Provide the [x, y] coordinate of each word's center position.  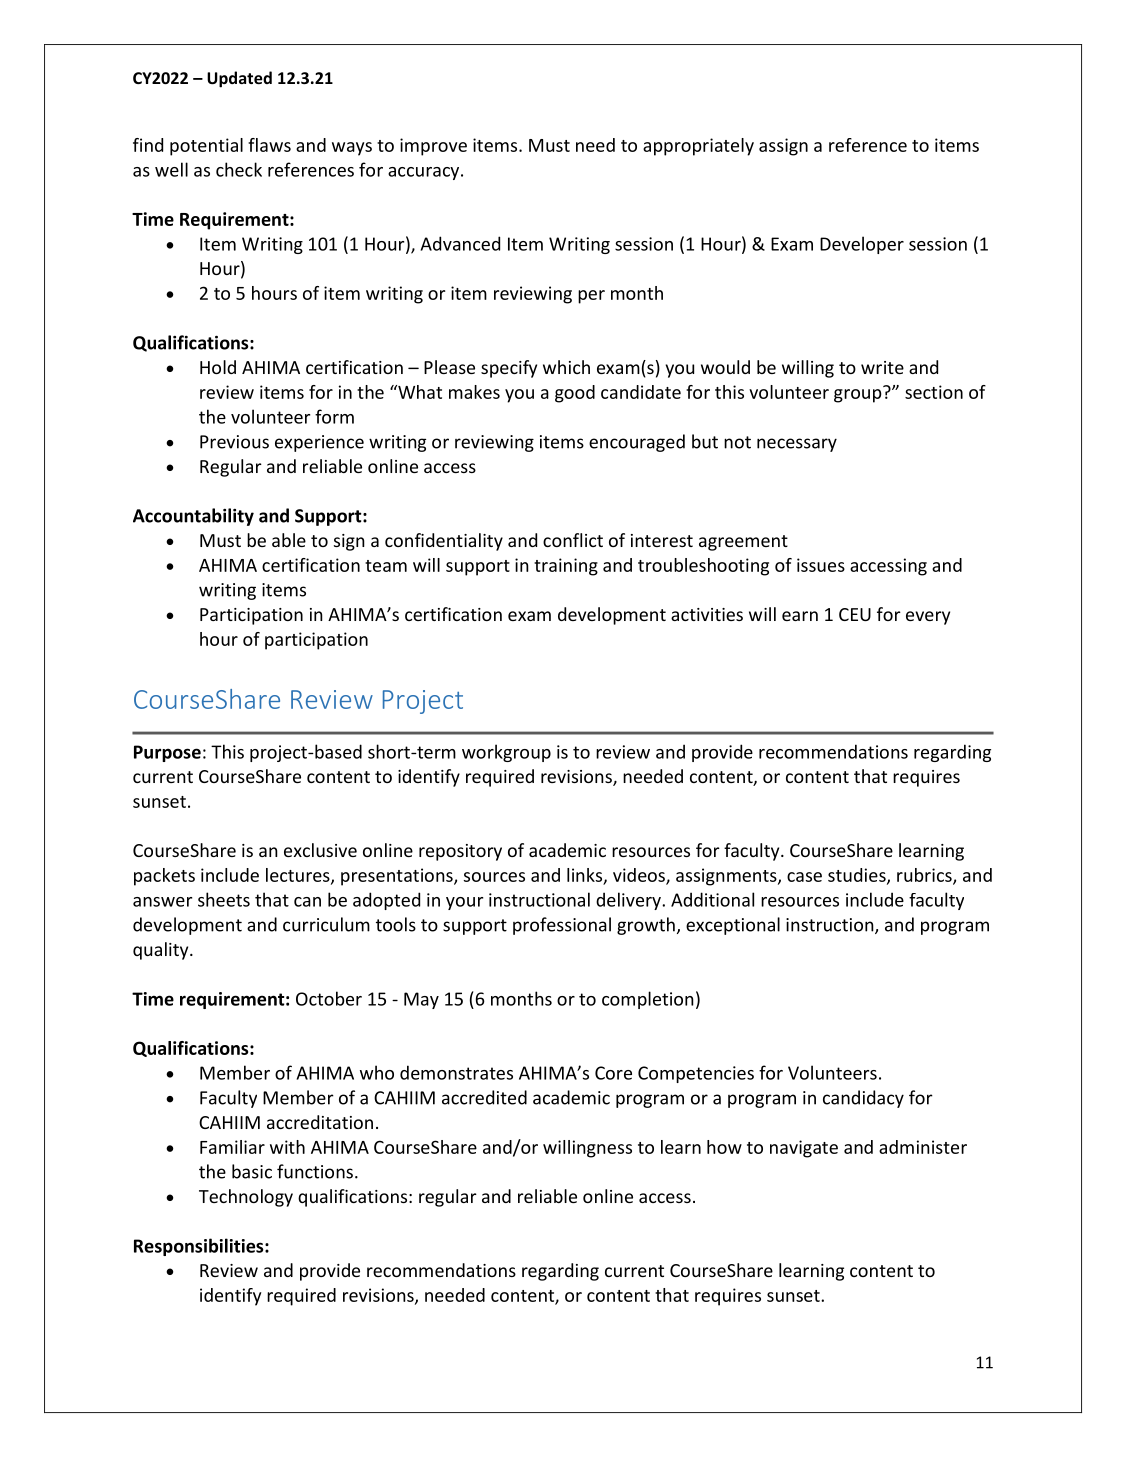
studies [858, 876]
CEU [855, 614]
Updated [239, 79]
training [566, 567]
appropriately [698, 147]
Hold [218, 367]
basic [252, 1171]
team [386, 566]
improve [433, 147]
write [882, 367]
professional [562, 926]
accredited [484, 1097]
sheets [224, 899]
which [566, 367]
